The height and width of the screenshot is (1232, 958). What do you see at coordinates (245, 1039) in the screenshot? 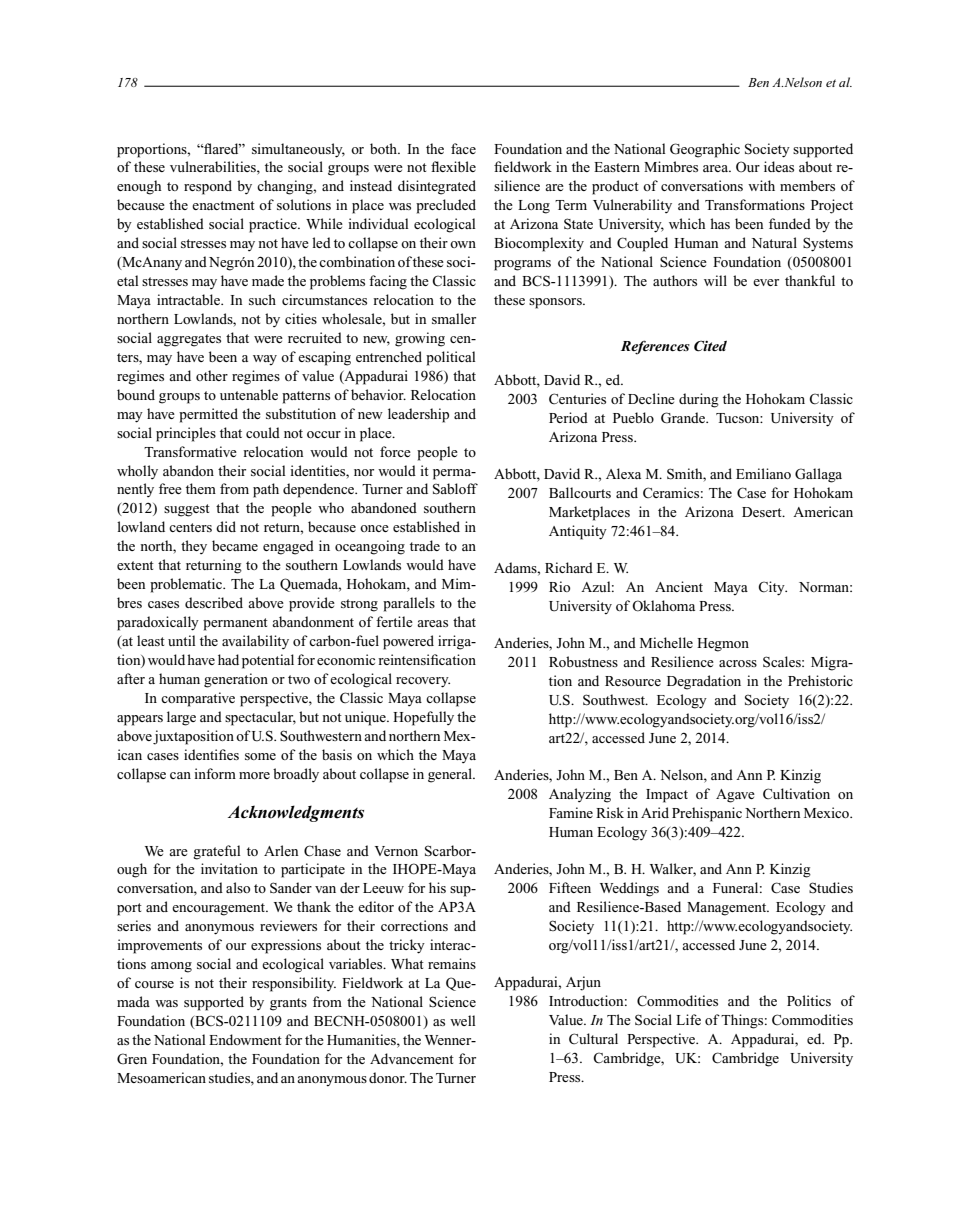
I see `Endowment` at bounding box center [245, 1039].
